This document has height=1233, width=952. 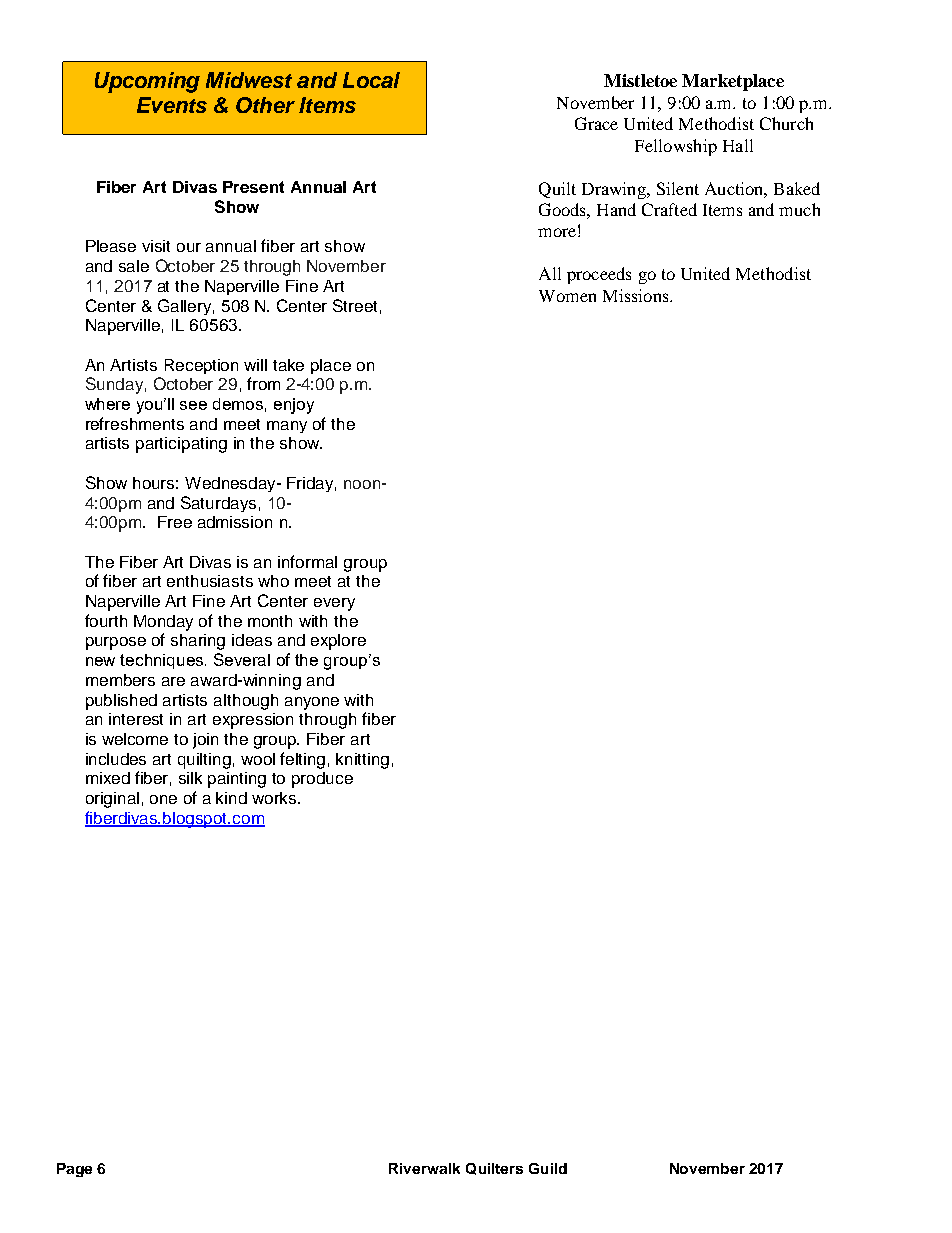 What do you see at coordinates (637, 295) in the document?
I see `Missions` at bounding box center [637, 295].
